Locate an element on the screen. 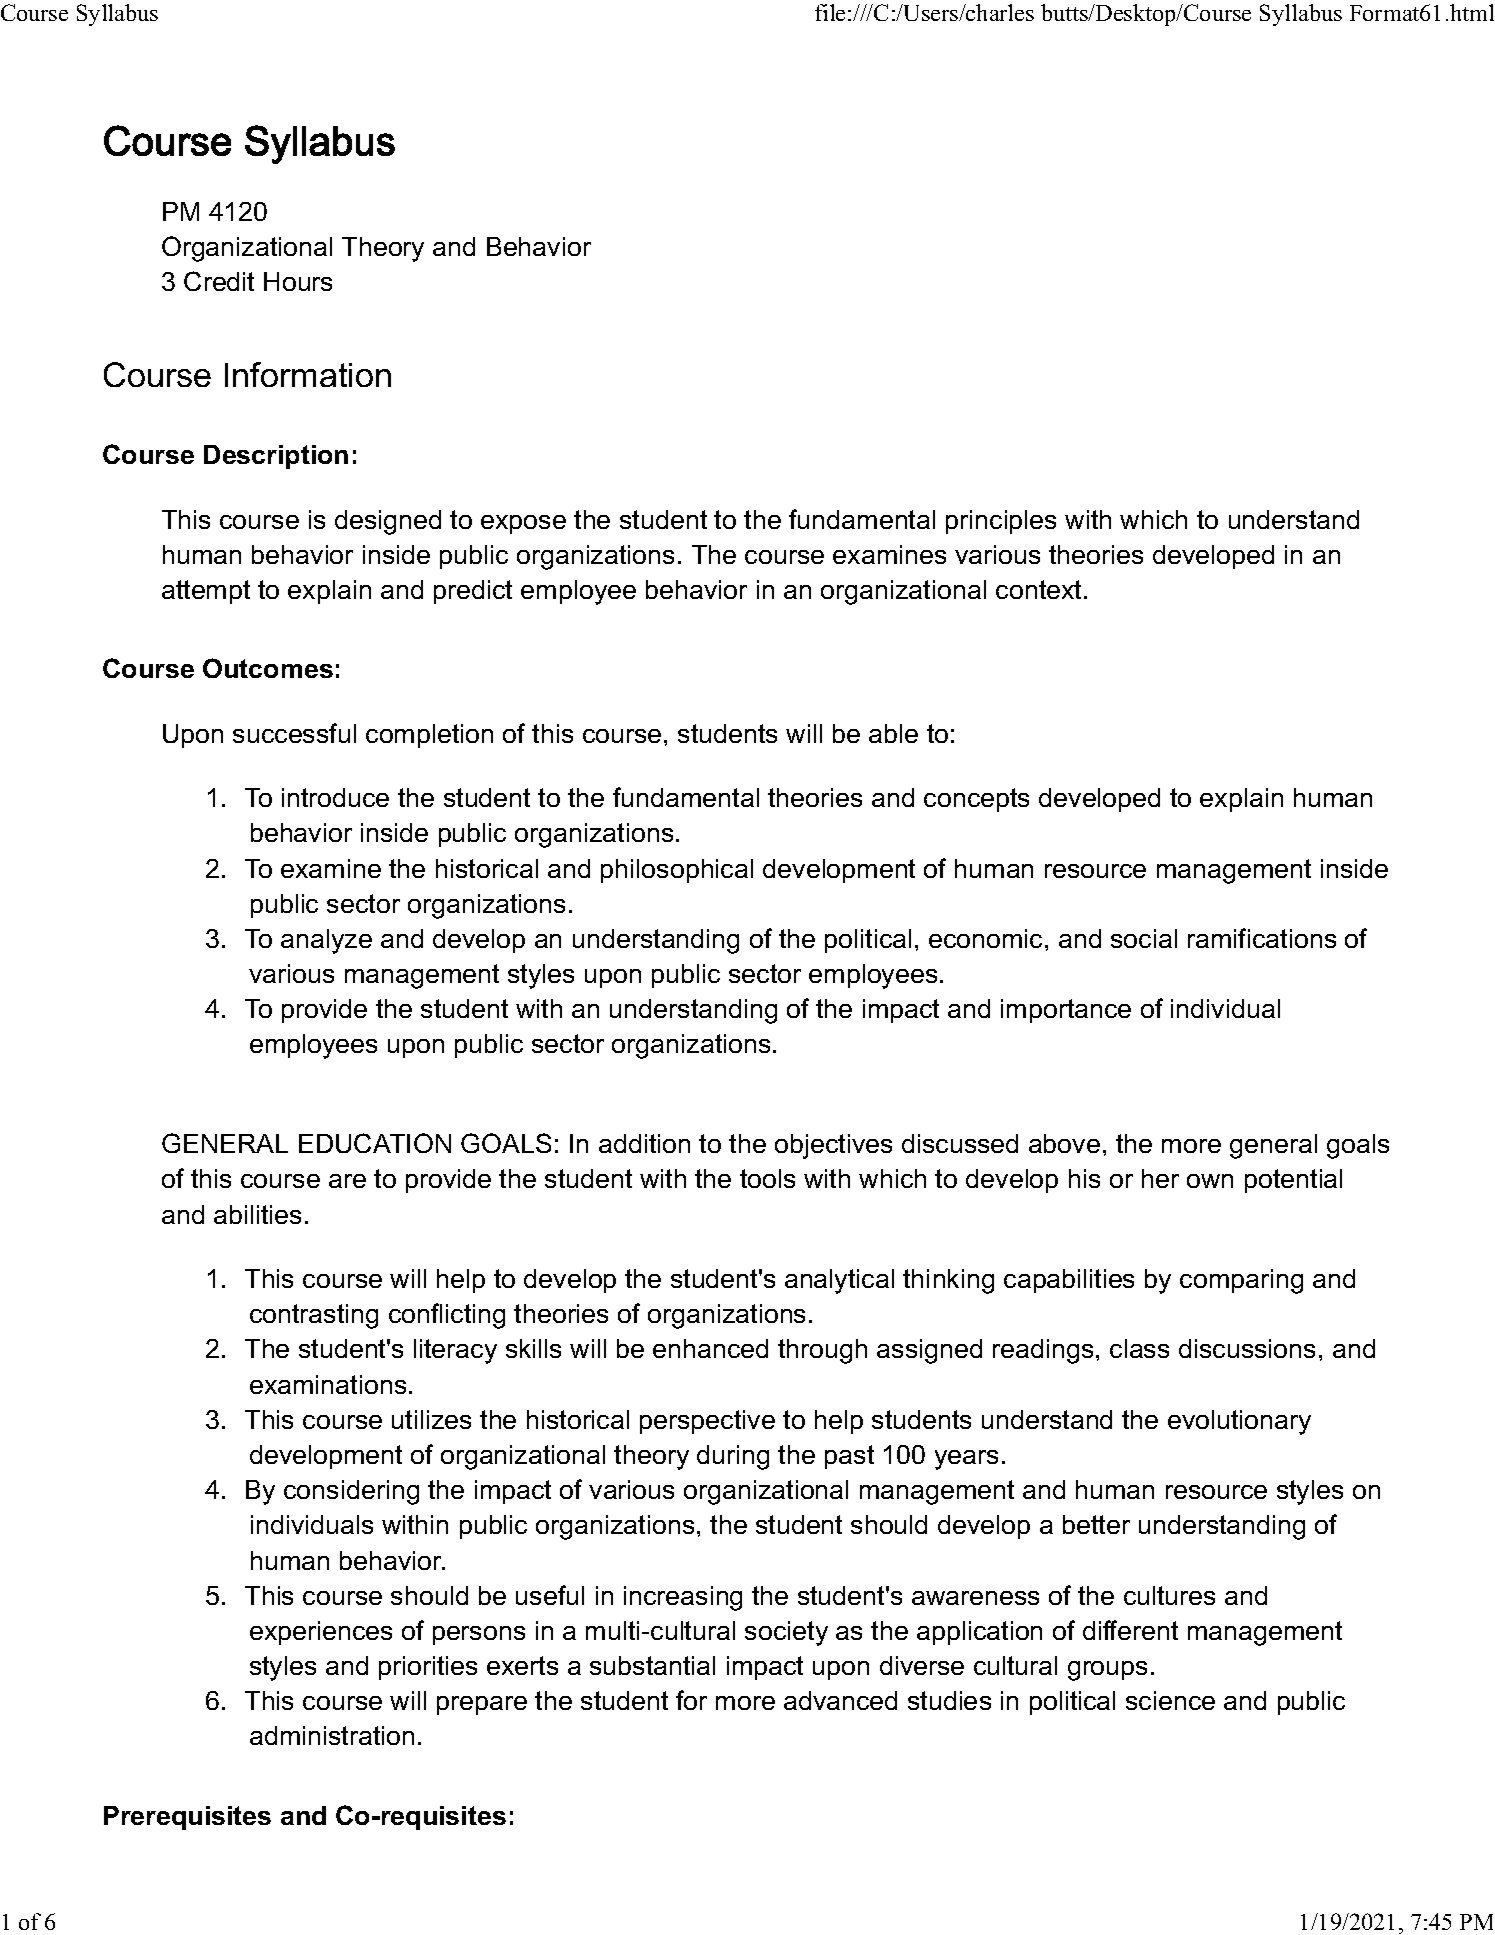 This screenshot has height=1935, width=1495. administration is located at coordinates (332, 1735).
